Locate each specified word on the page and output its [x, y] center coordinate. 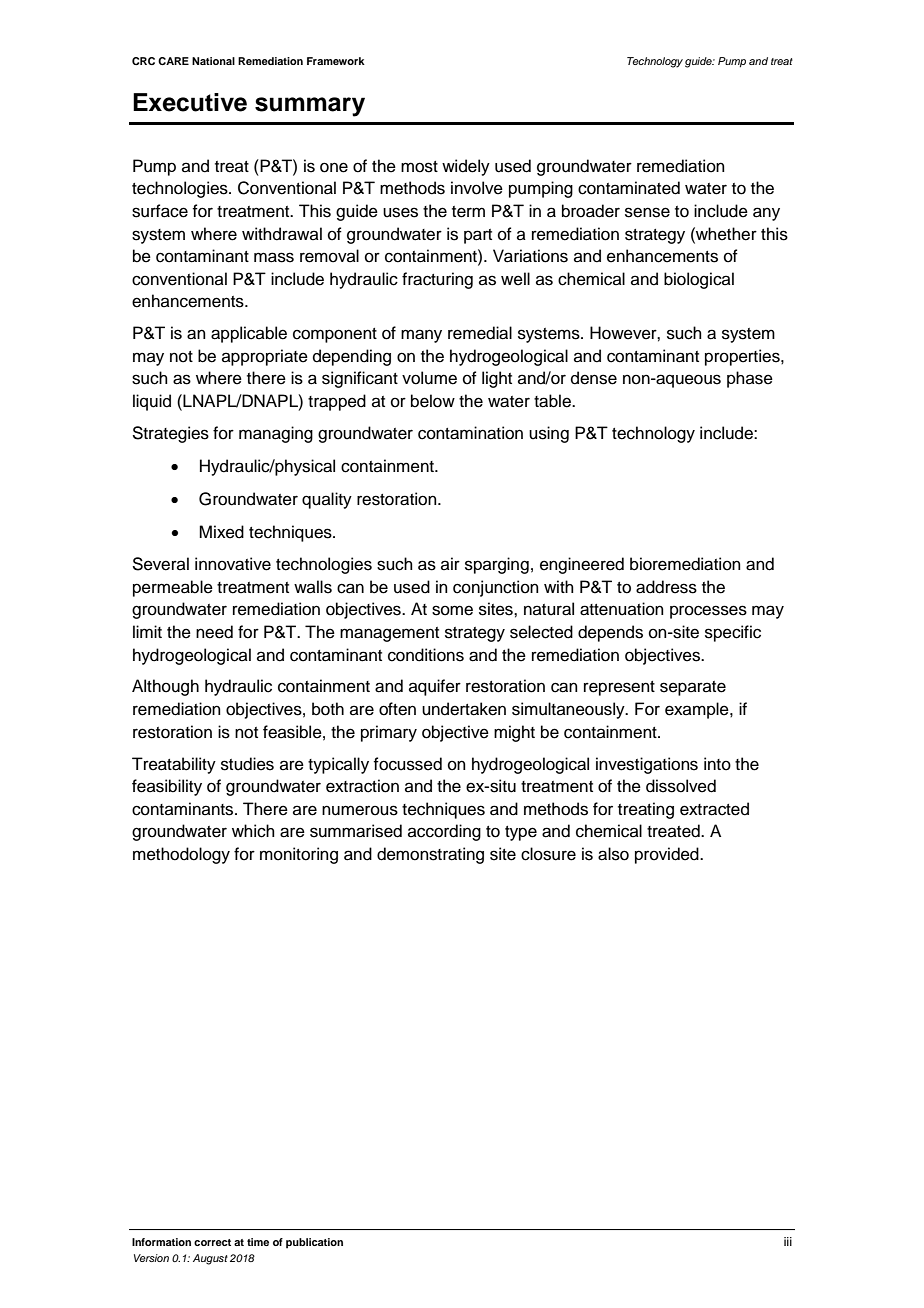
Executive [190, 102]
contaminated [629, 188]
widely [466, 167]
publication [314, 1243]
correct [212, 1242]
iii [788, 1241]
